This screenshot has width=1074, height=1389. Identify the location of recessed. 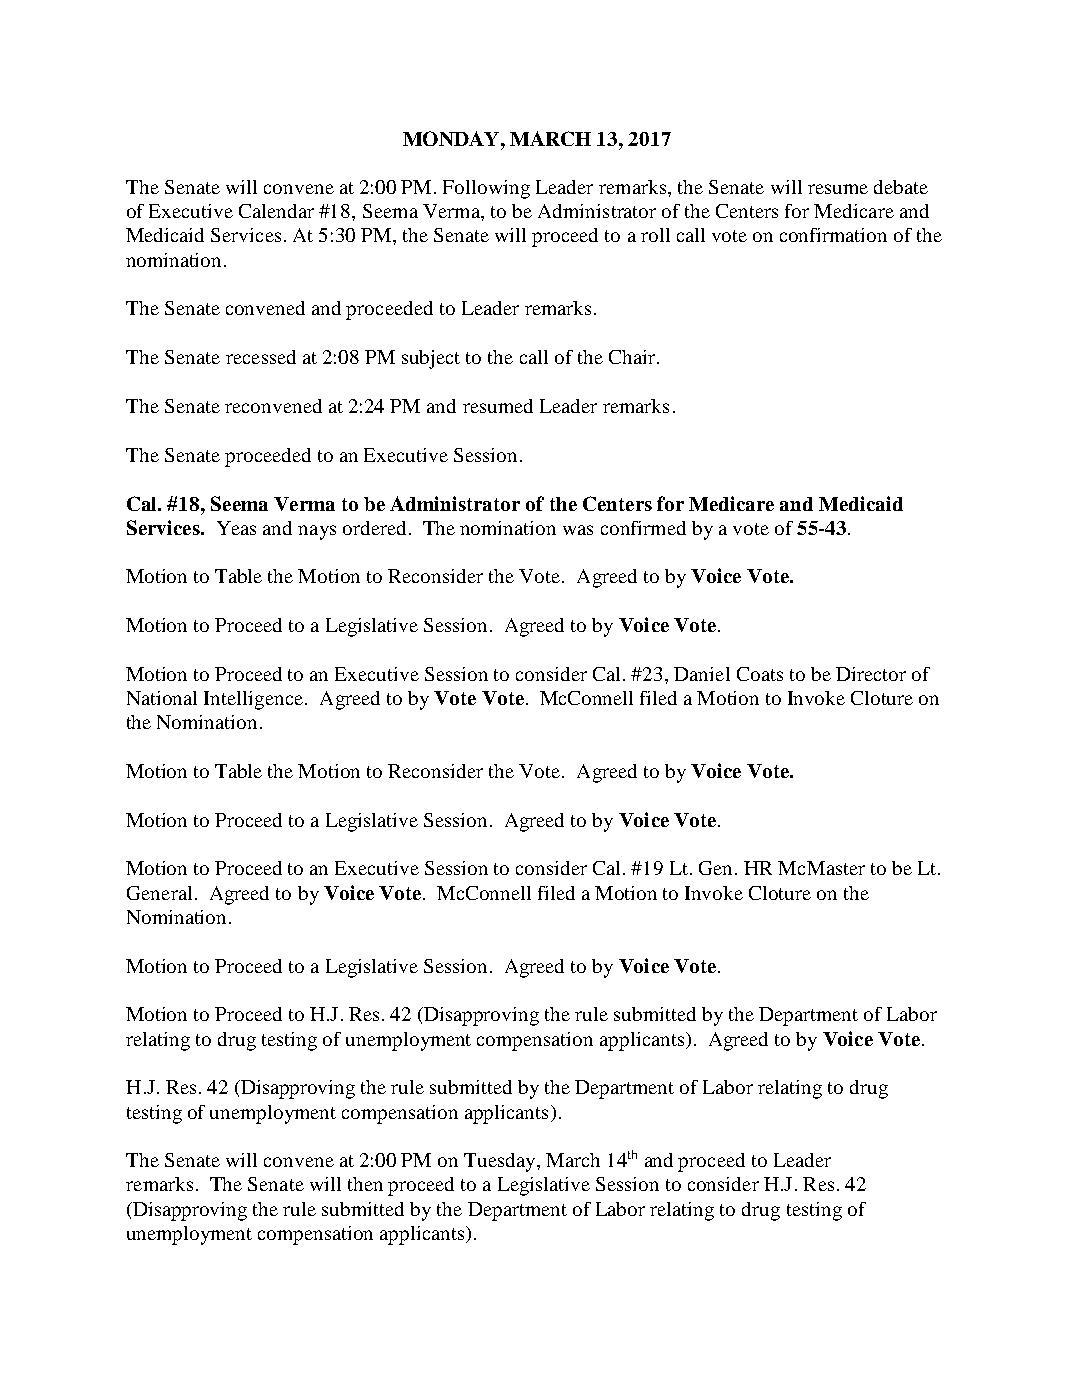
(261, 357).
